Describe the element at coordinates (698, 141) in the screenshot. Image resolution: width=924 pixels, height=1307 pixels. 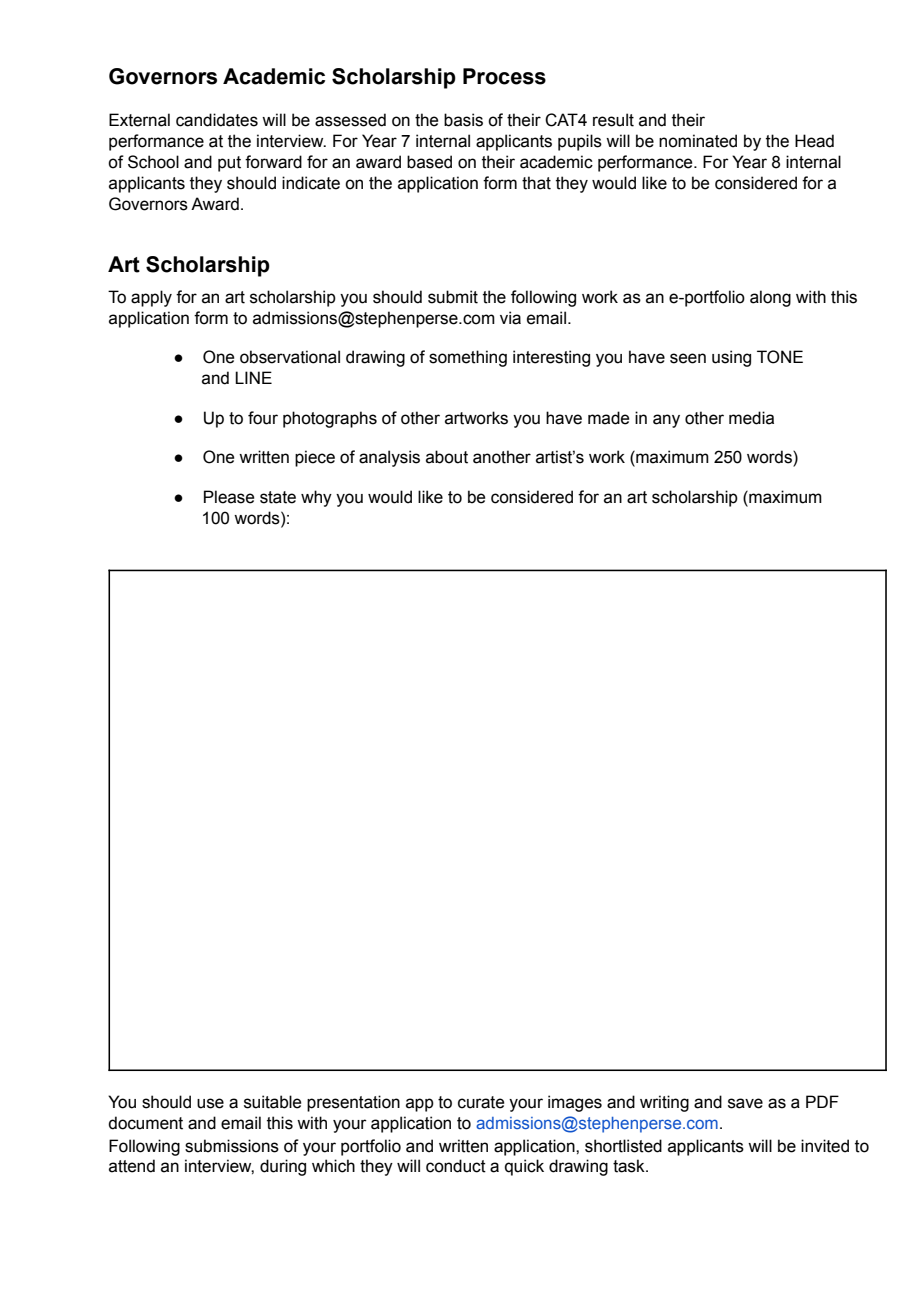
I see `nominated` at that location.
